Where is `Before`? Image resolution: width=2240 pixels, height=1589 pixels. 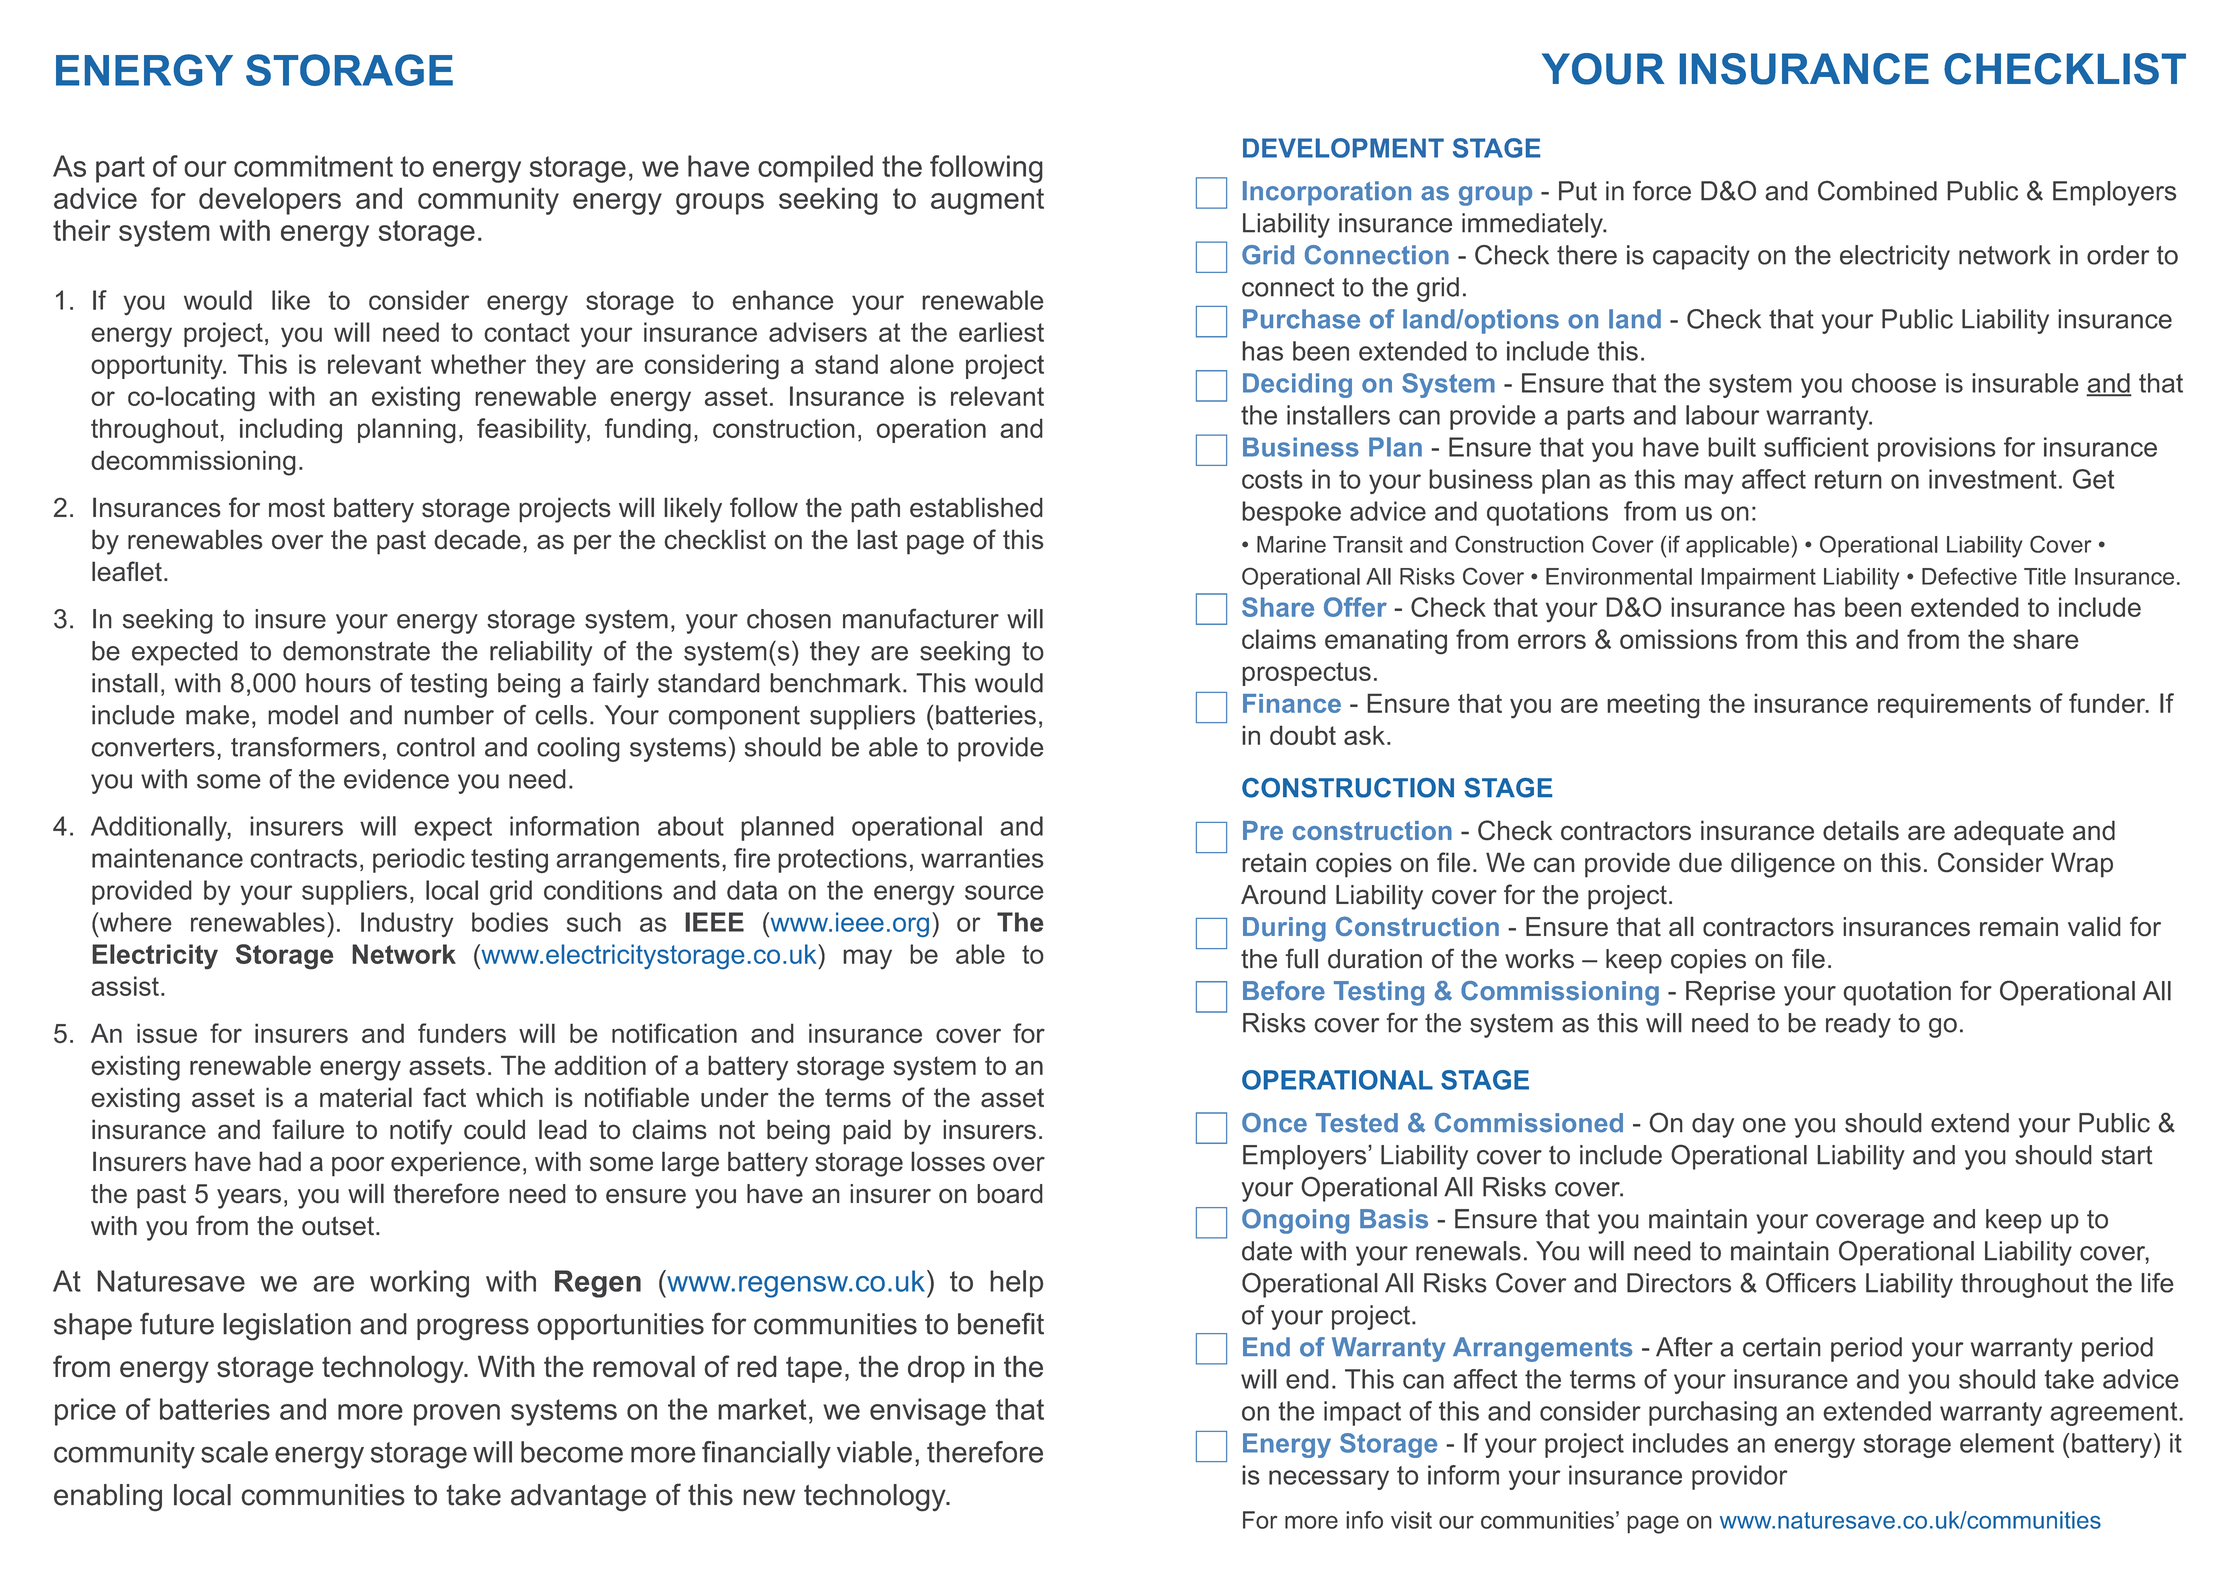
Before is located at coordinates (1284, 991).
